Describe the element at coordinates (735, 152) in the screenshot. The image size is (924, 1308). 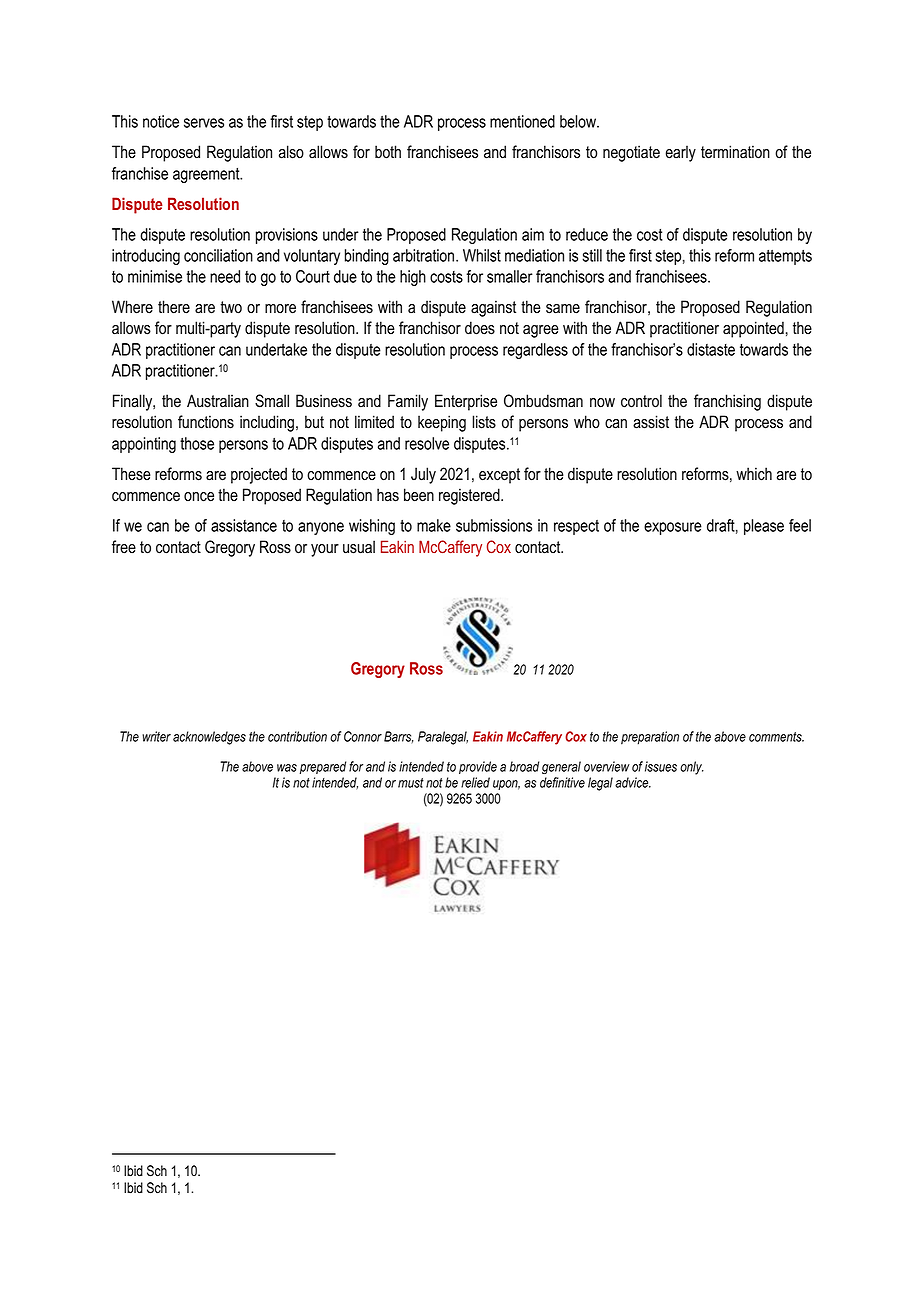
I see `termination` at that location.
